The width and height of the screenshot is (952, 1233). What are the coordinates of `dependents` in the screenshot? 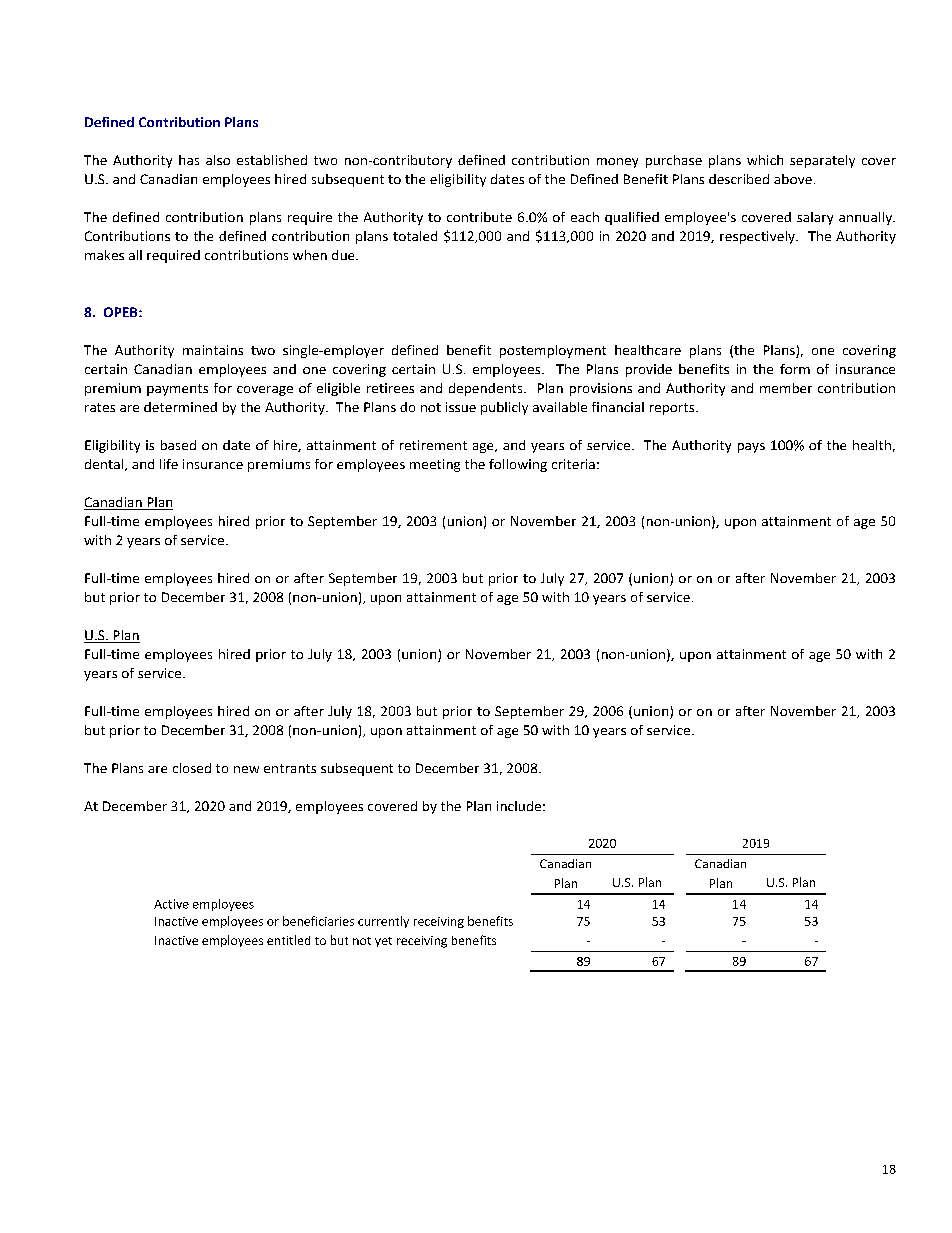 It's located at (487, 389).
